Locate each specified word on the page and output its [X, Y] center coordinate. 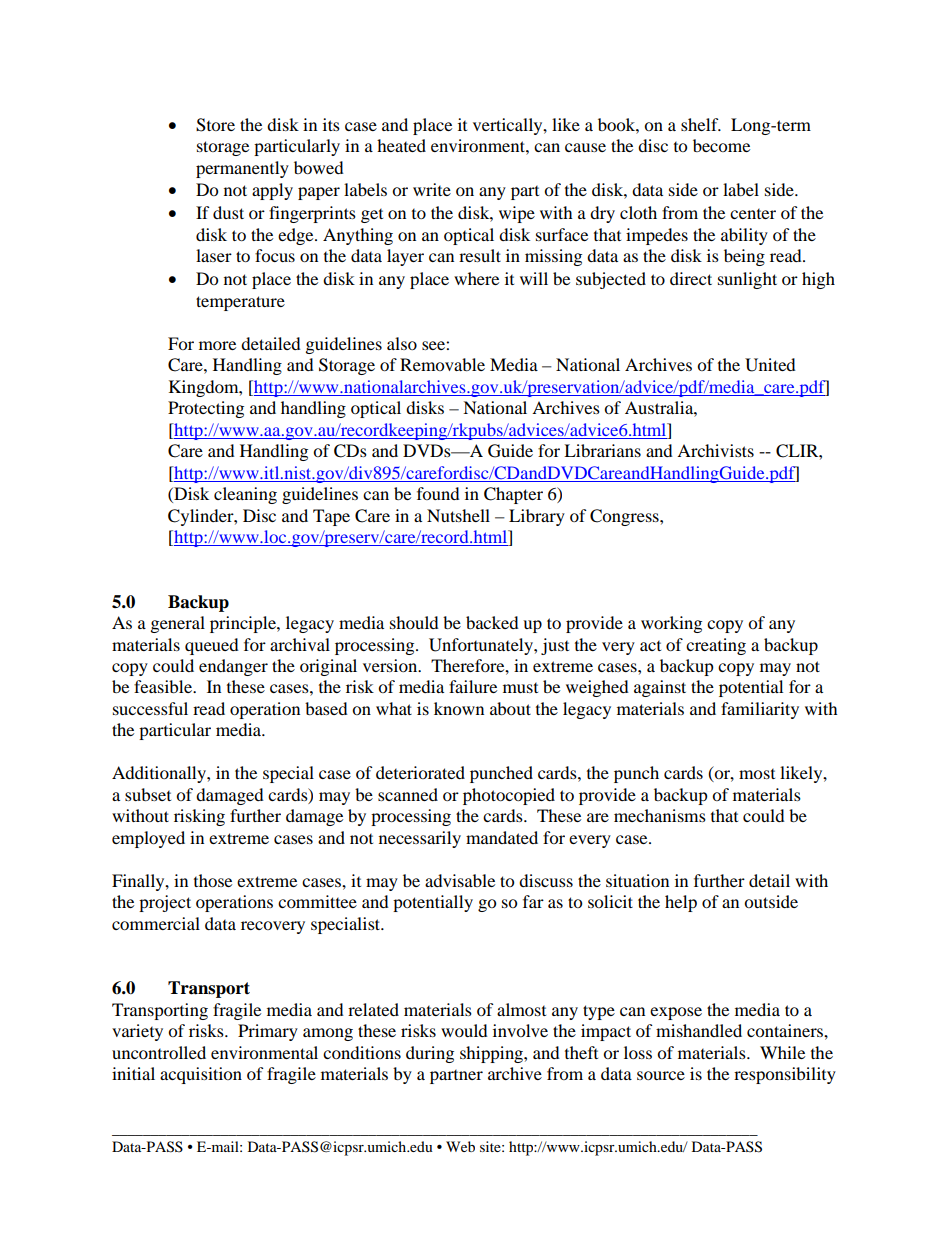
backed [492, 622]
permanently [242, 169]
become [721, 145]
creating [716, 646]
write [432, 189]
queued [212, 646]
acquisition [201, 1075]
